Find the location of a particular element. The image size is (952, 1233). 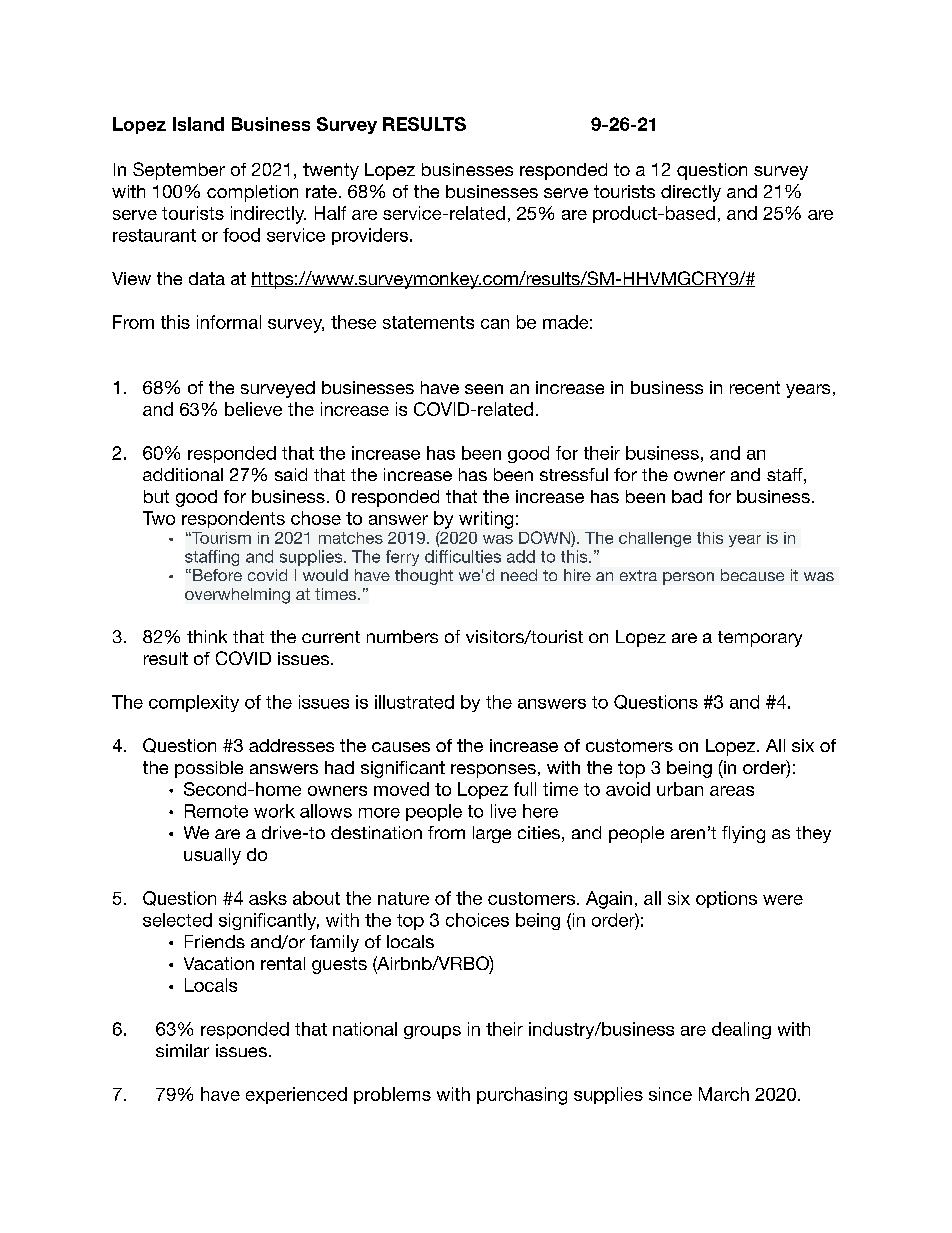

possible is located at coordinates (209, 769).
